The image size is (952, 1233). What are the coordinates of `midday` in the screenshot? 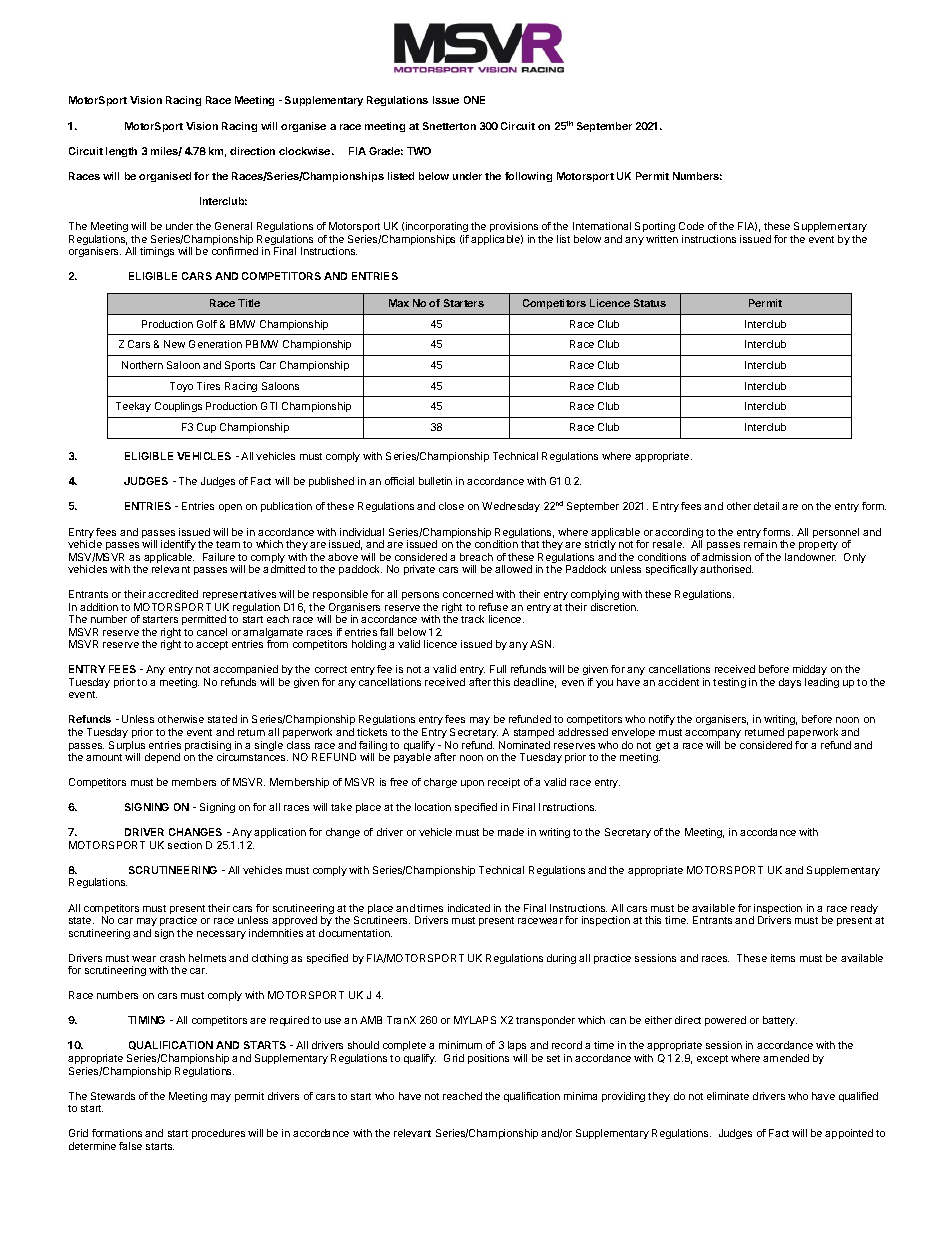 It's located at (810, 672).
